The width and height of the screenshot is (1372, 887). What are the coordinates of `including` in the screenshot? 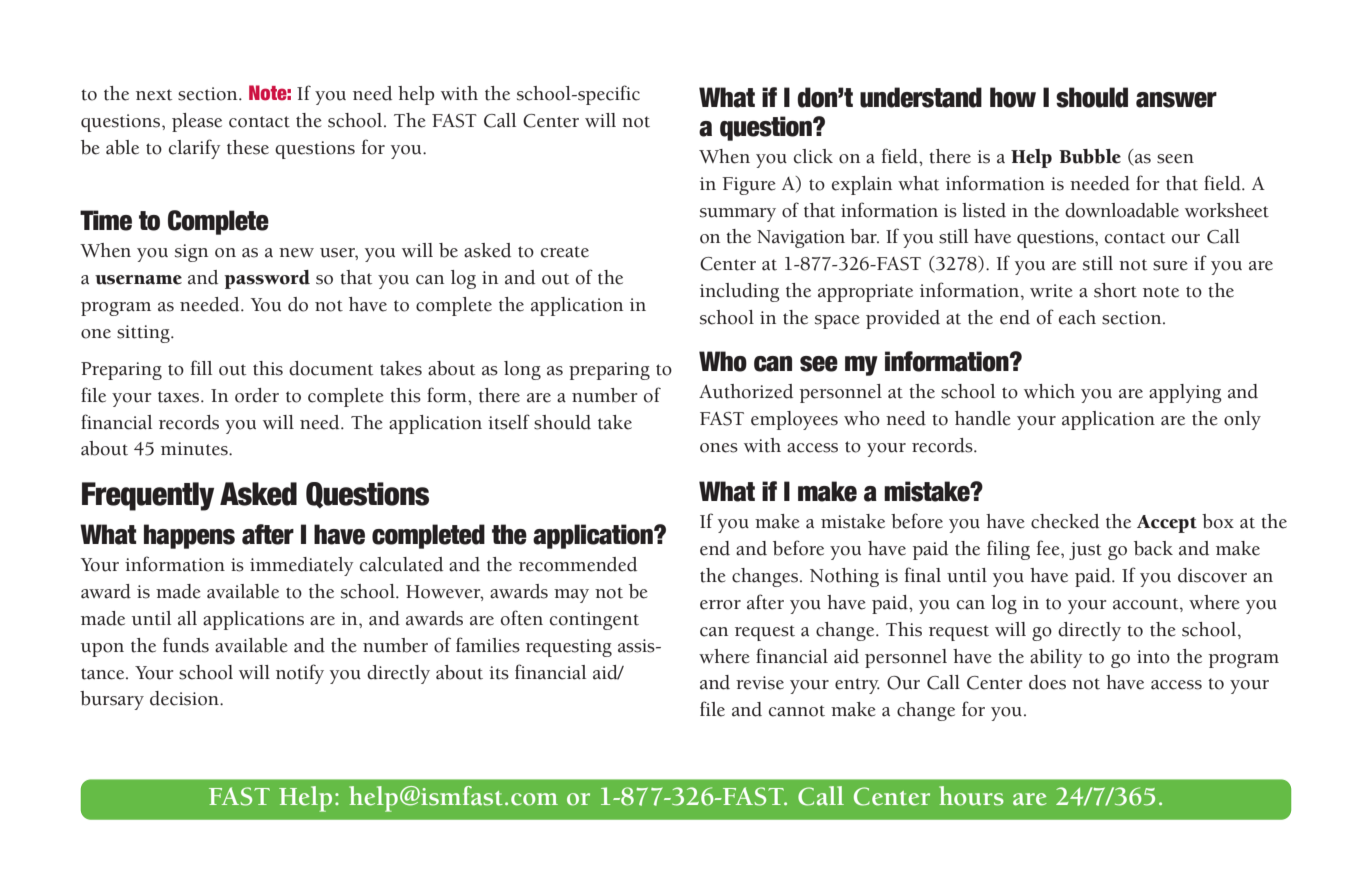 It's located at (740, 292).
